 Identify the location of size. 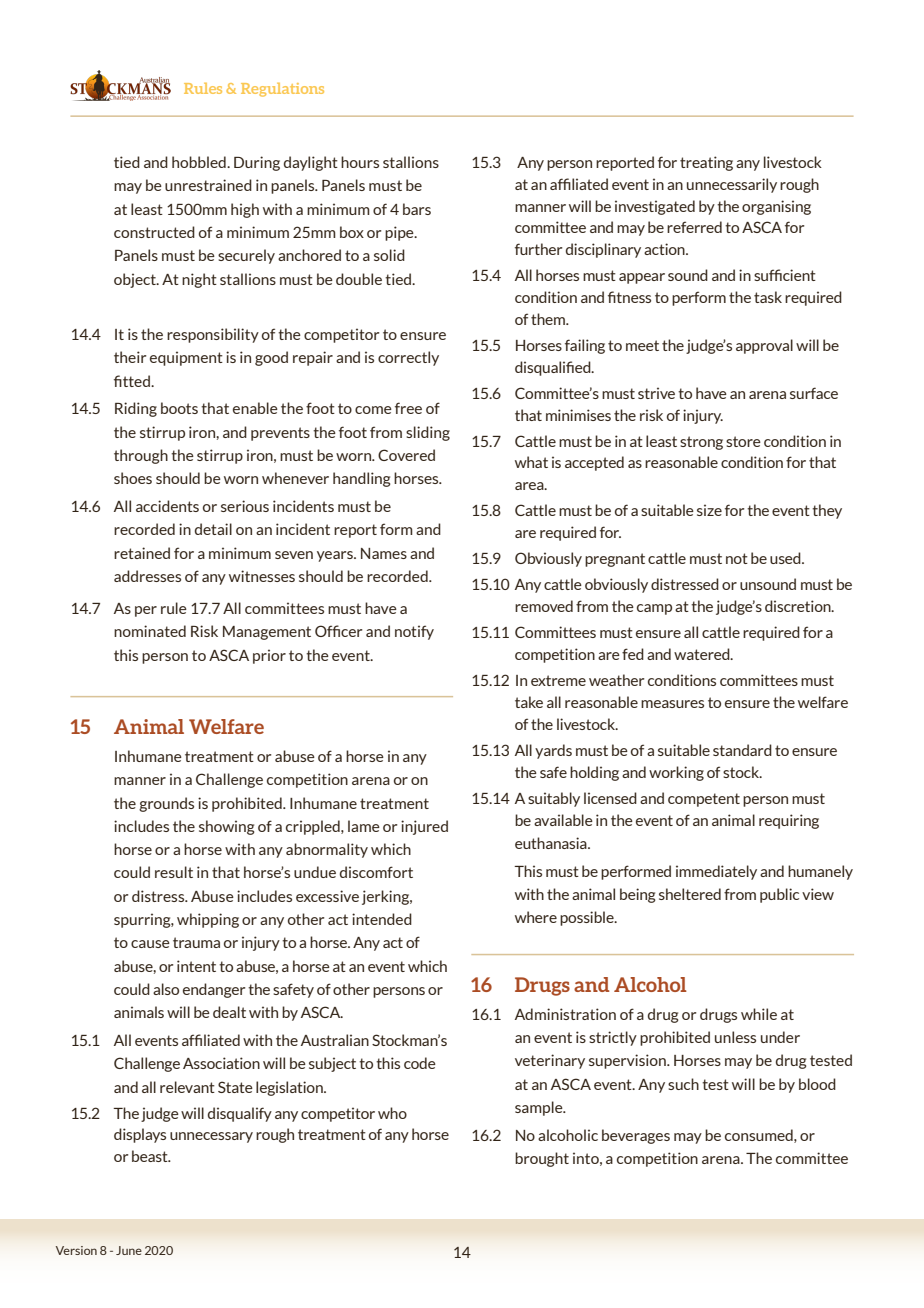
(709, 510).
